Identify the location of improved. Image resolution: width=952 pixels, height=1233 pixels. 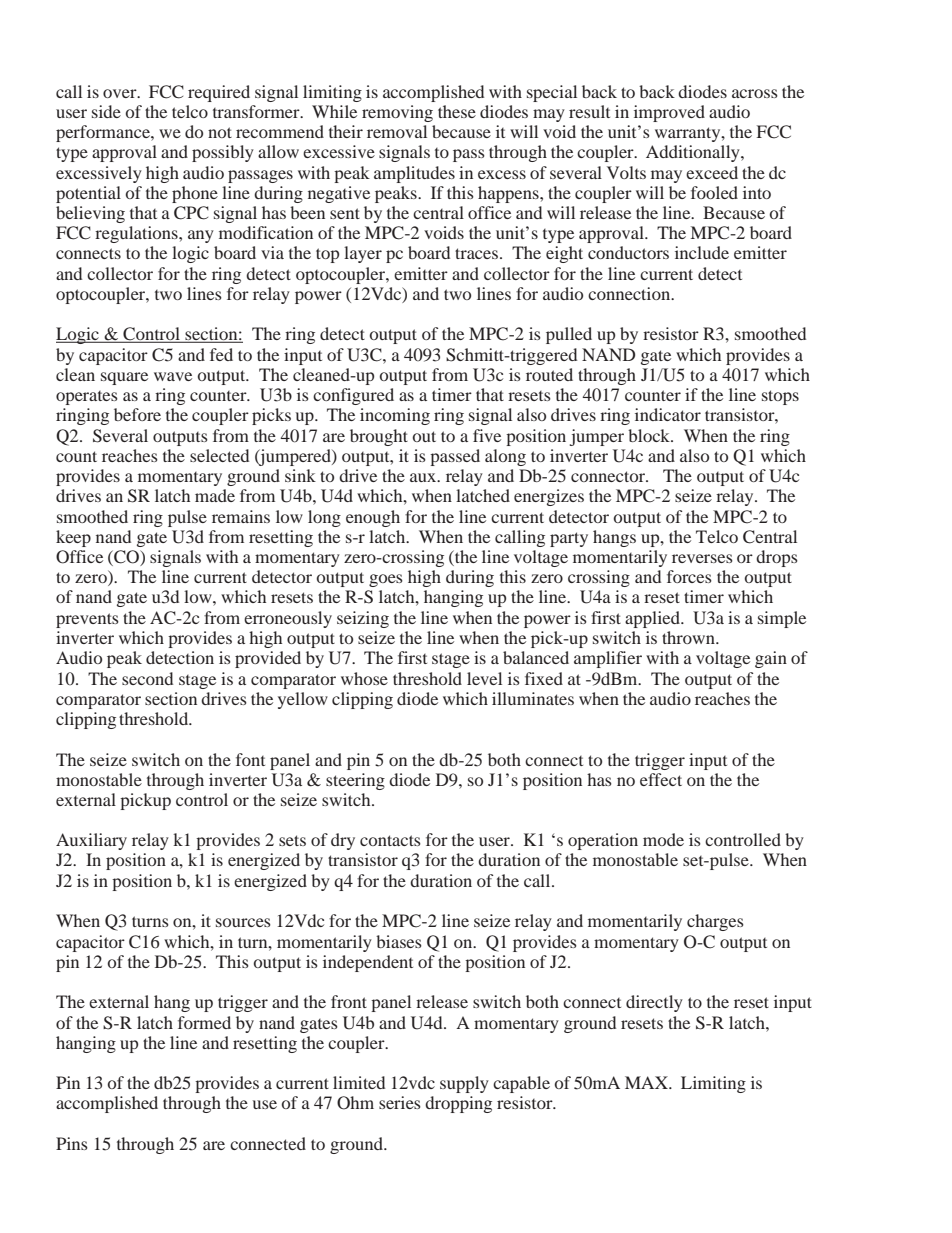
(669, 113).
